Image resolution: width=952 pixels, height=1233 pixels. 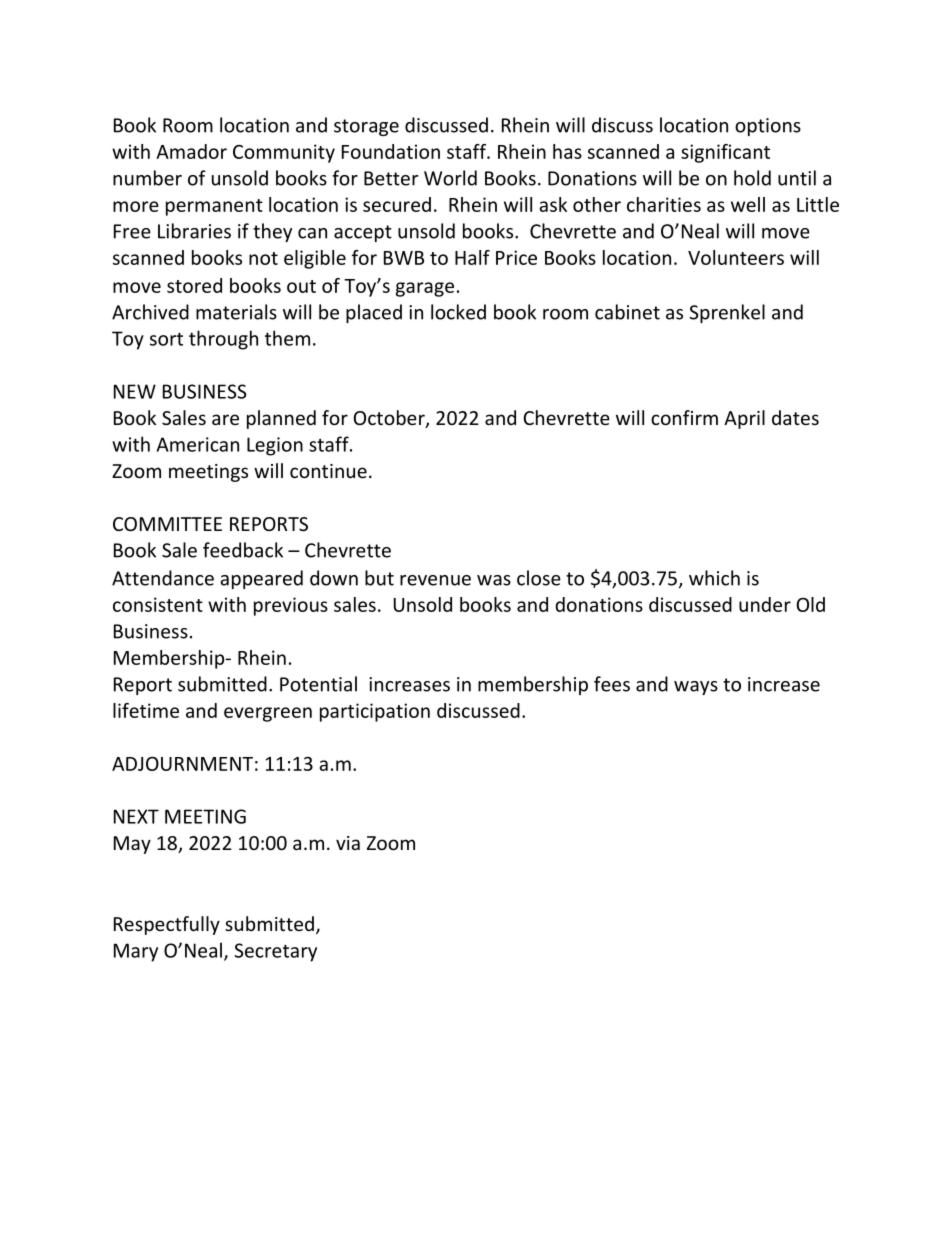 What do you see at coordinates (744, 419) in the document?
I see `April` at bounding box center [744, 419].
